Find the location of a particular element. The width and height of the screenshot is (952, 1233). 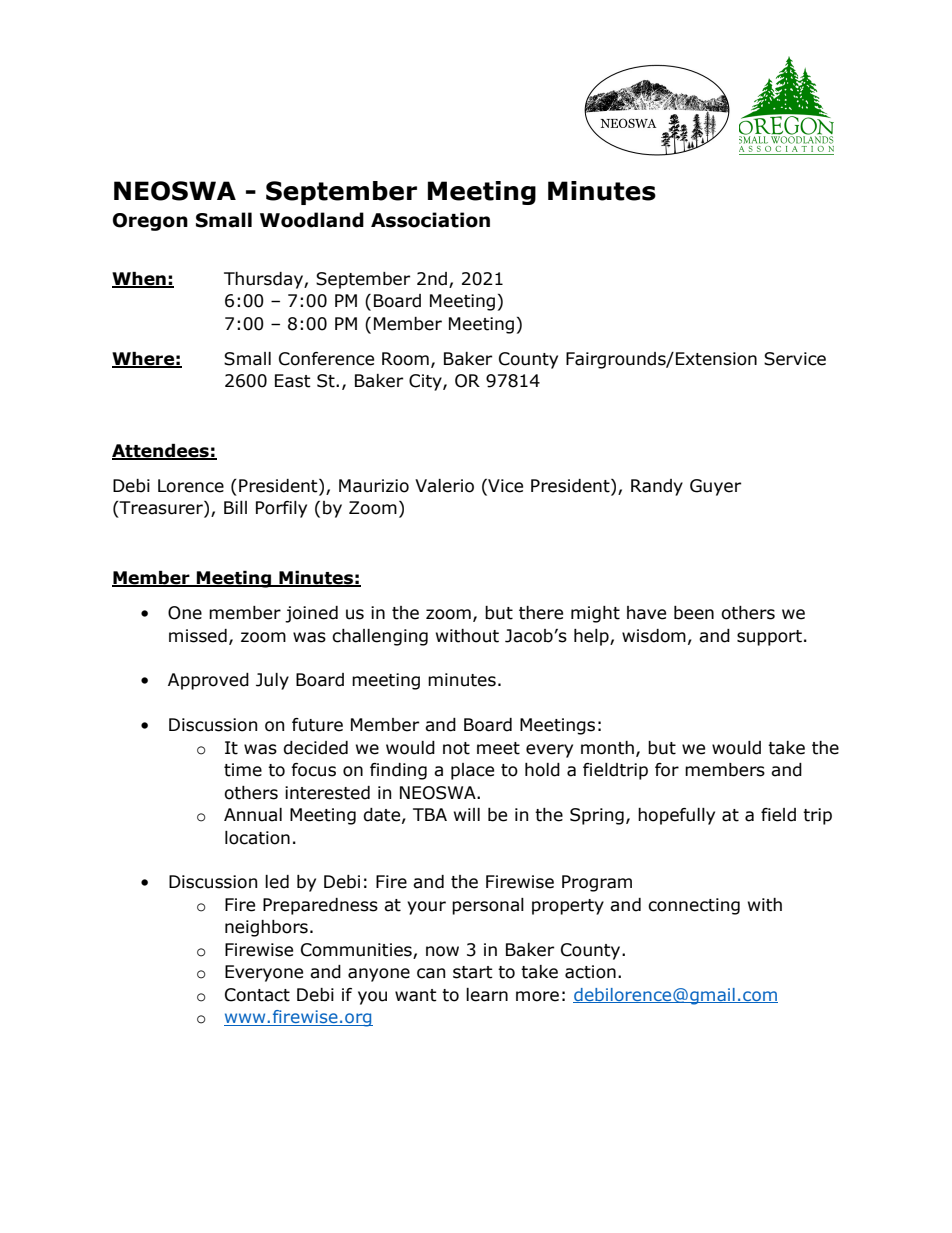

Randy is located at coordinates (657, 487).
